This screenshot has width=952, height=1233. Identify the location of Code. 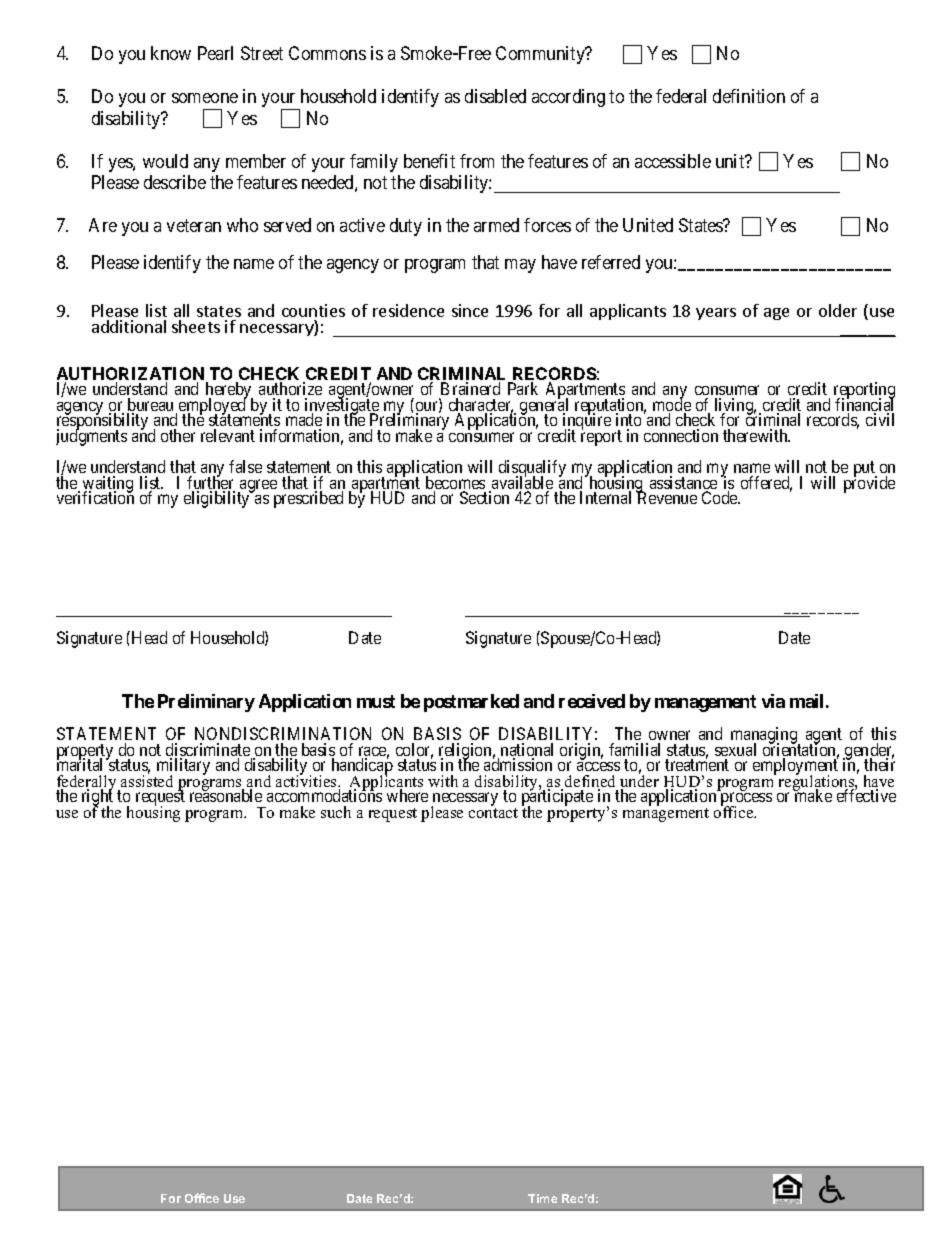
(721, 497).
